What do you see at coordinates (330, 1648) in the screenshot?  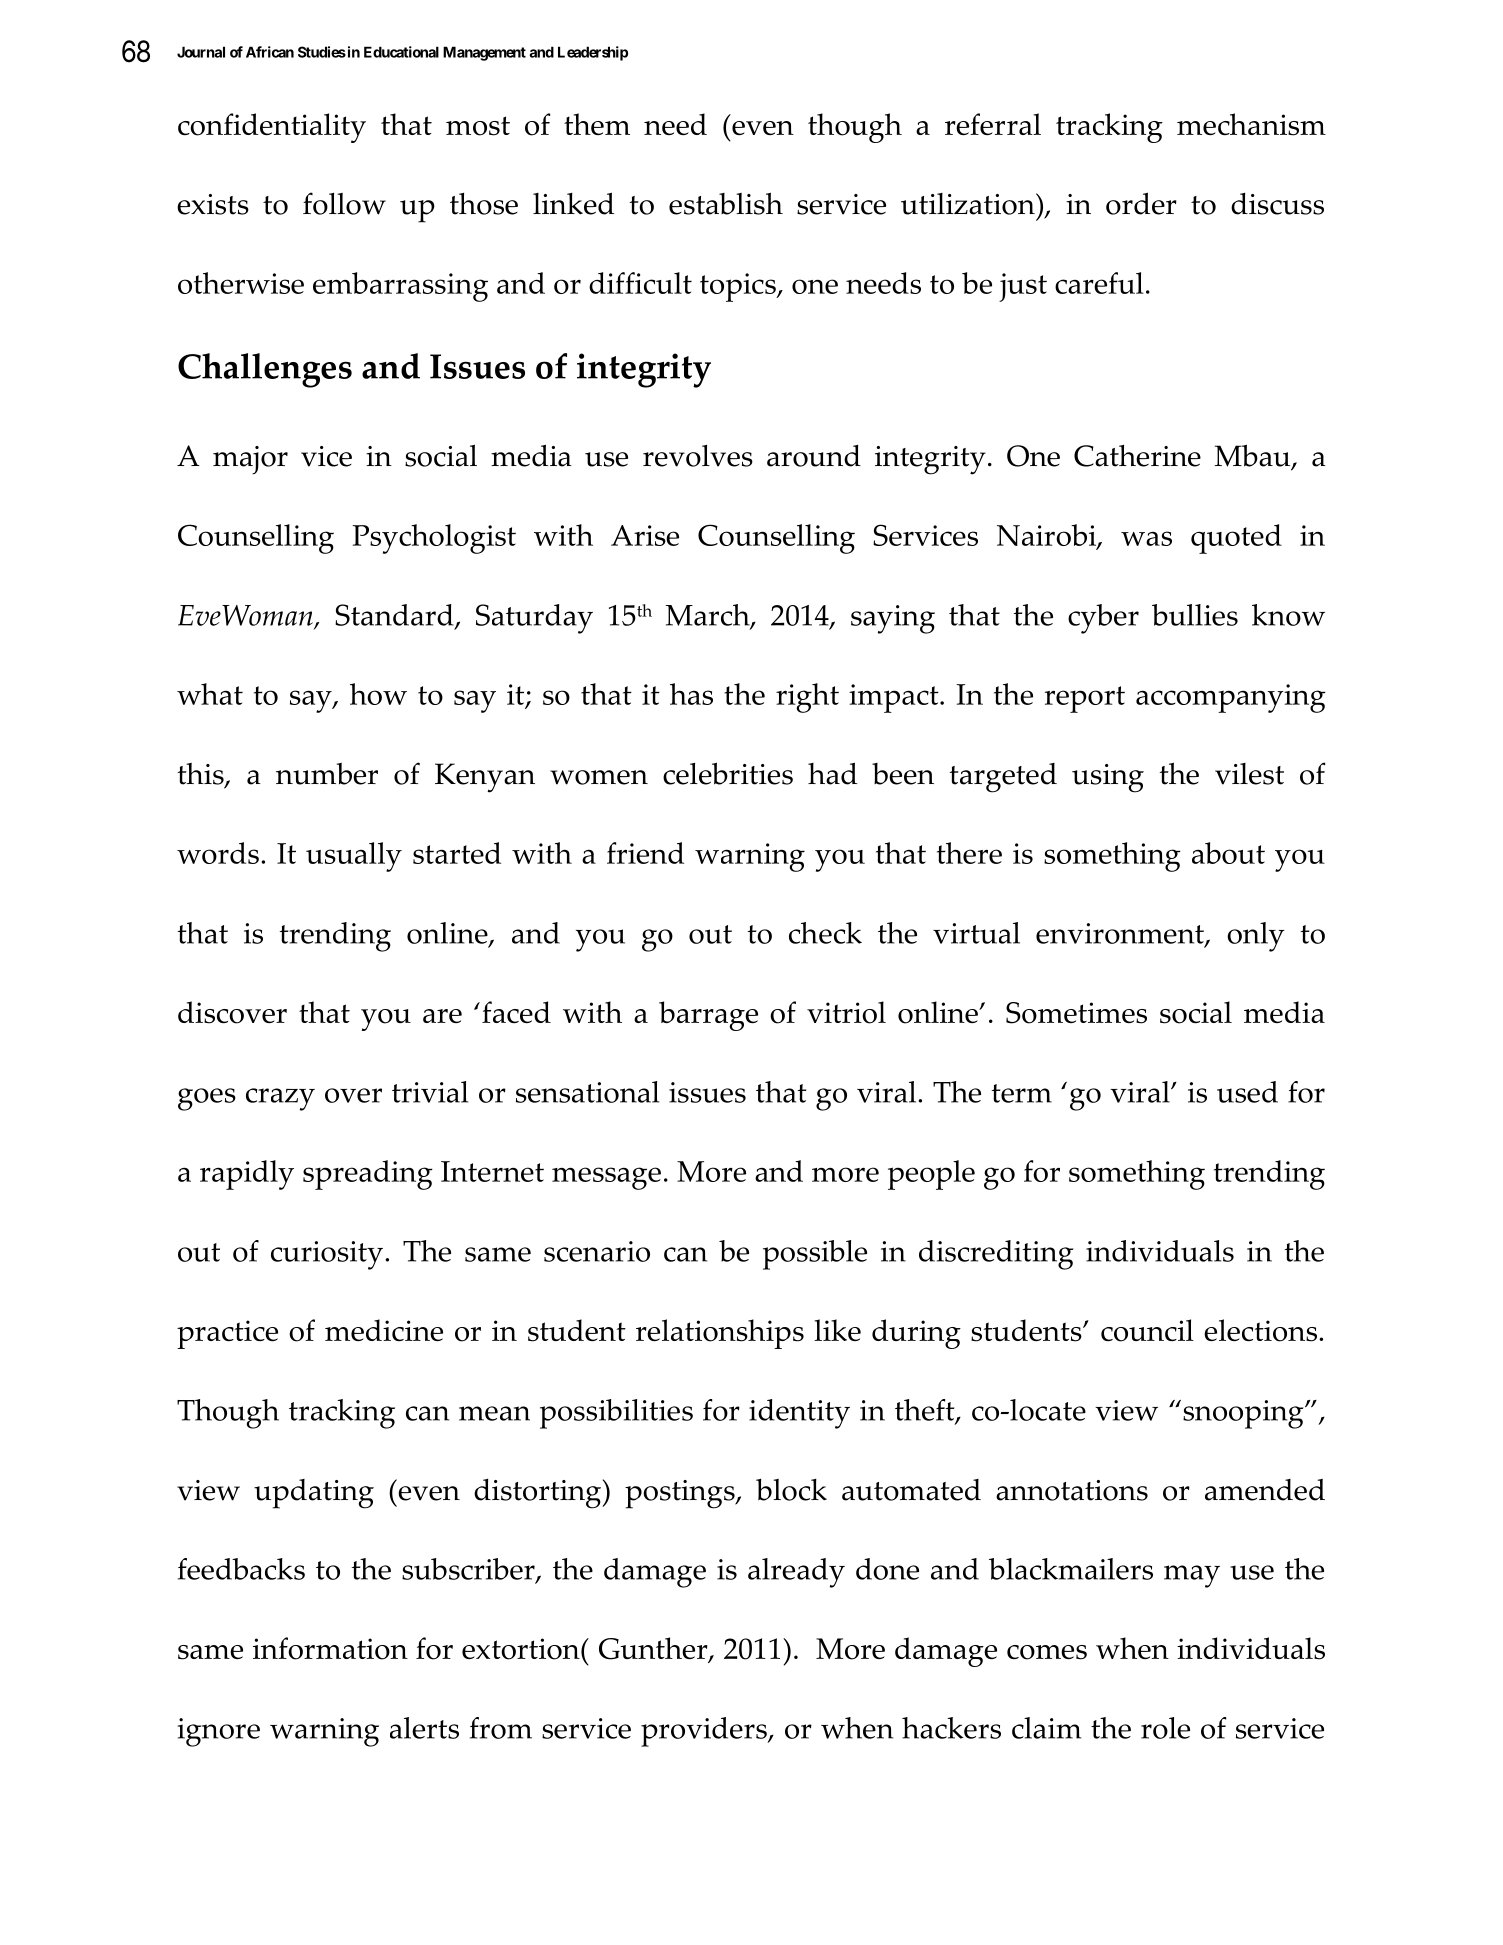 I see `information` at bounding box center [330, 1648].
